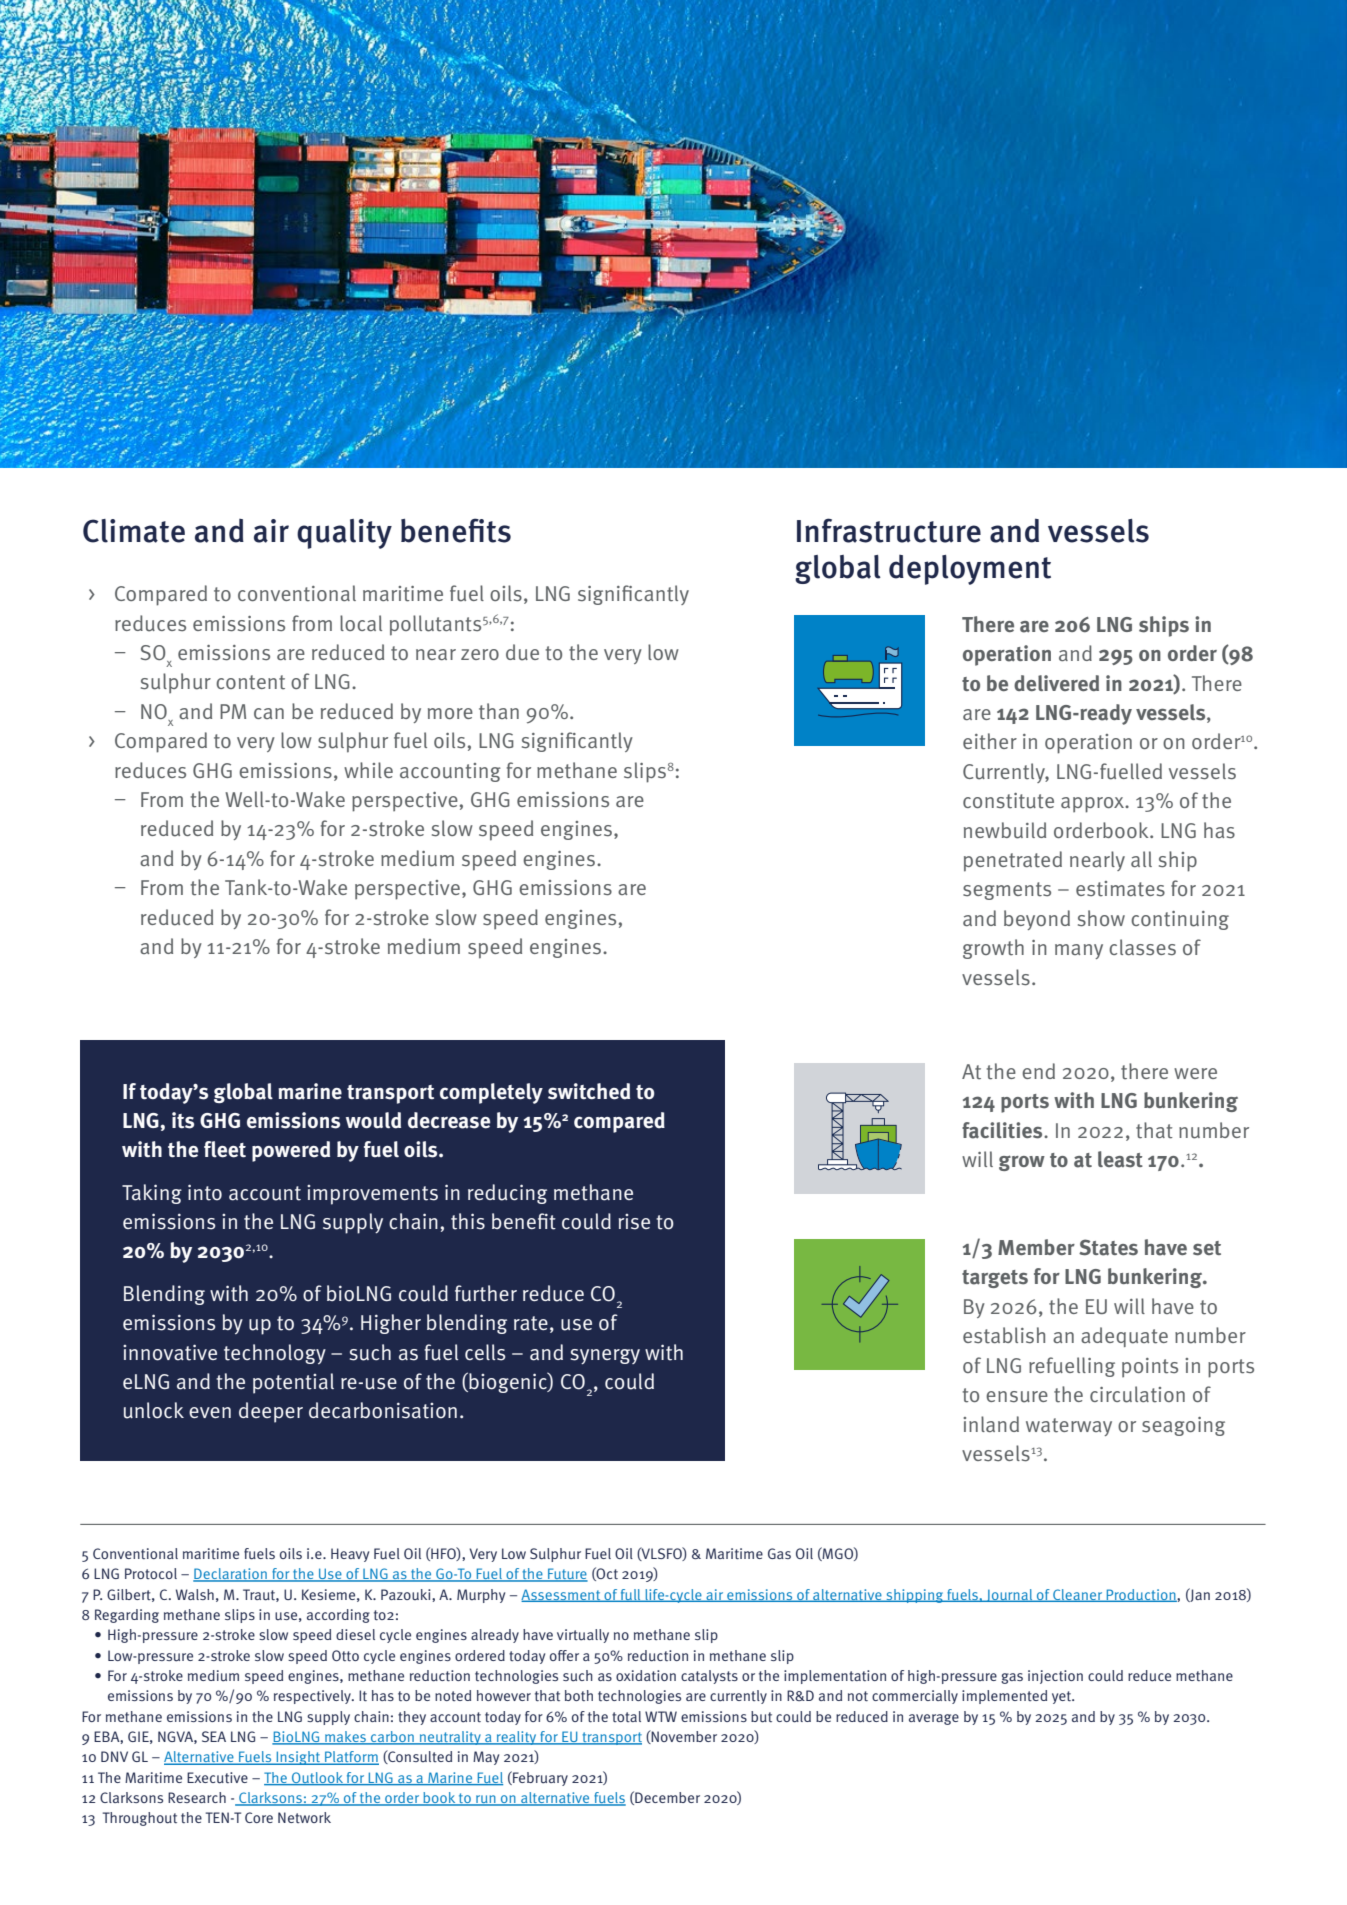 The width and height of the screenshot is (1347, 1905). Describe the element at coordinates (1120, 889) in the screenshot. I see `estimates` at that location.
